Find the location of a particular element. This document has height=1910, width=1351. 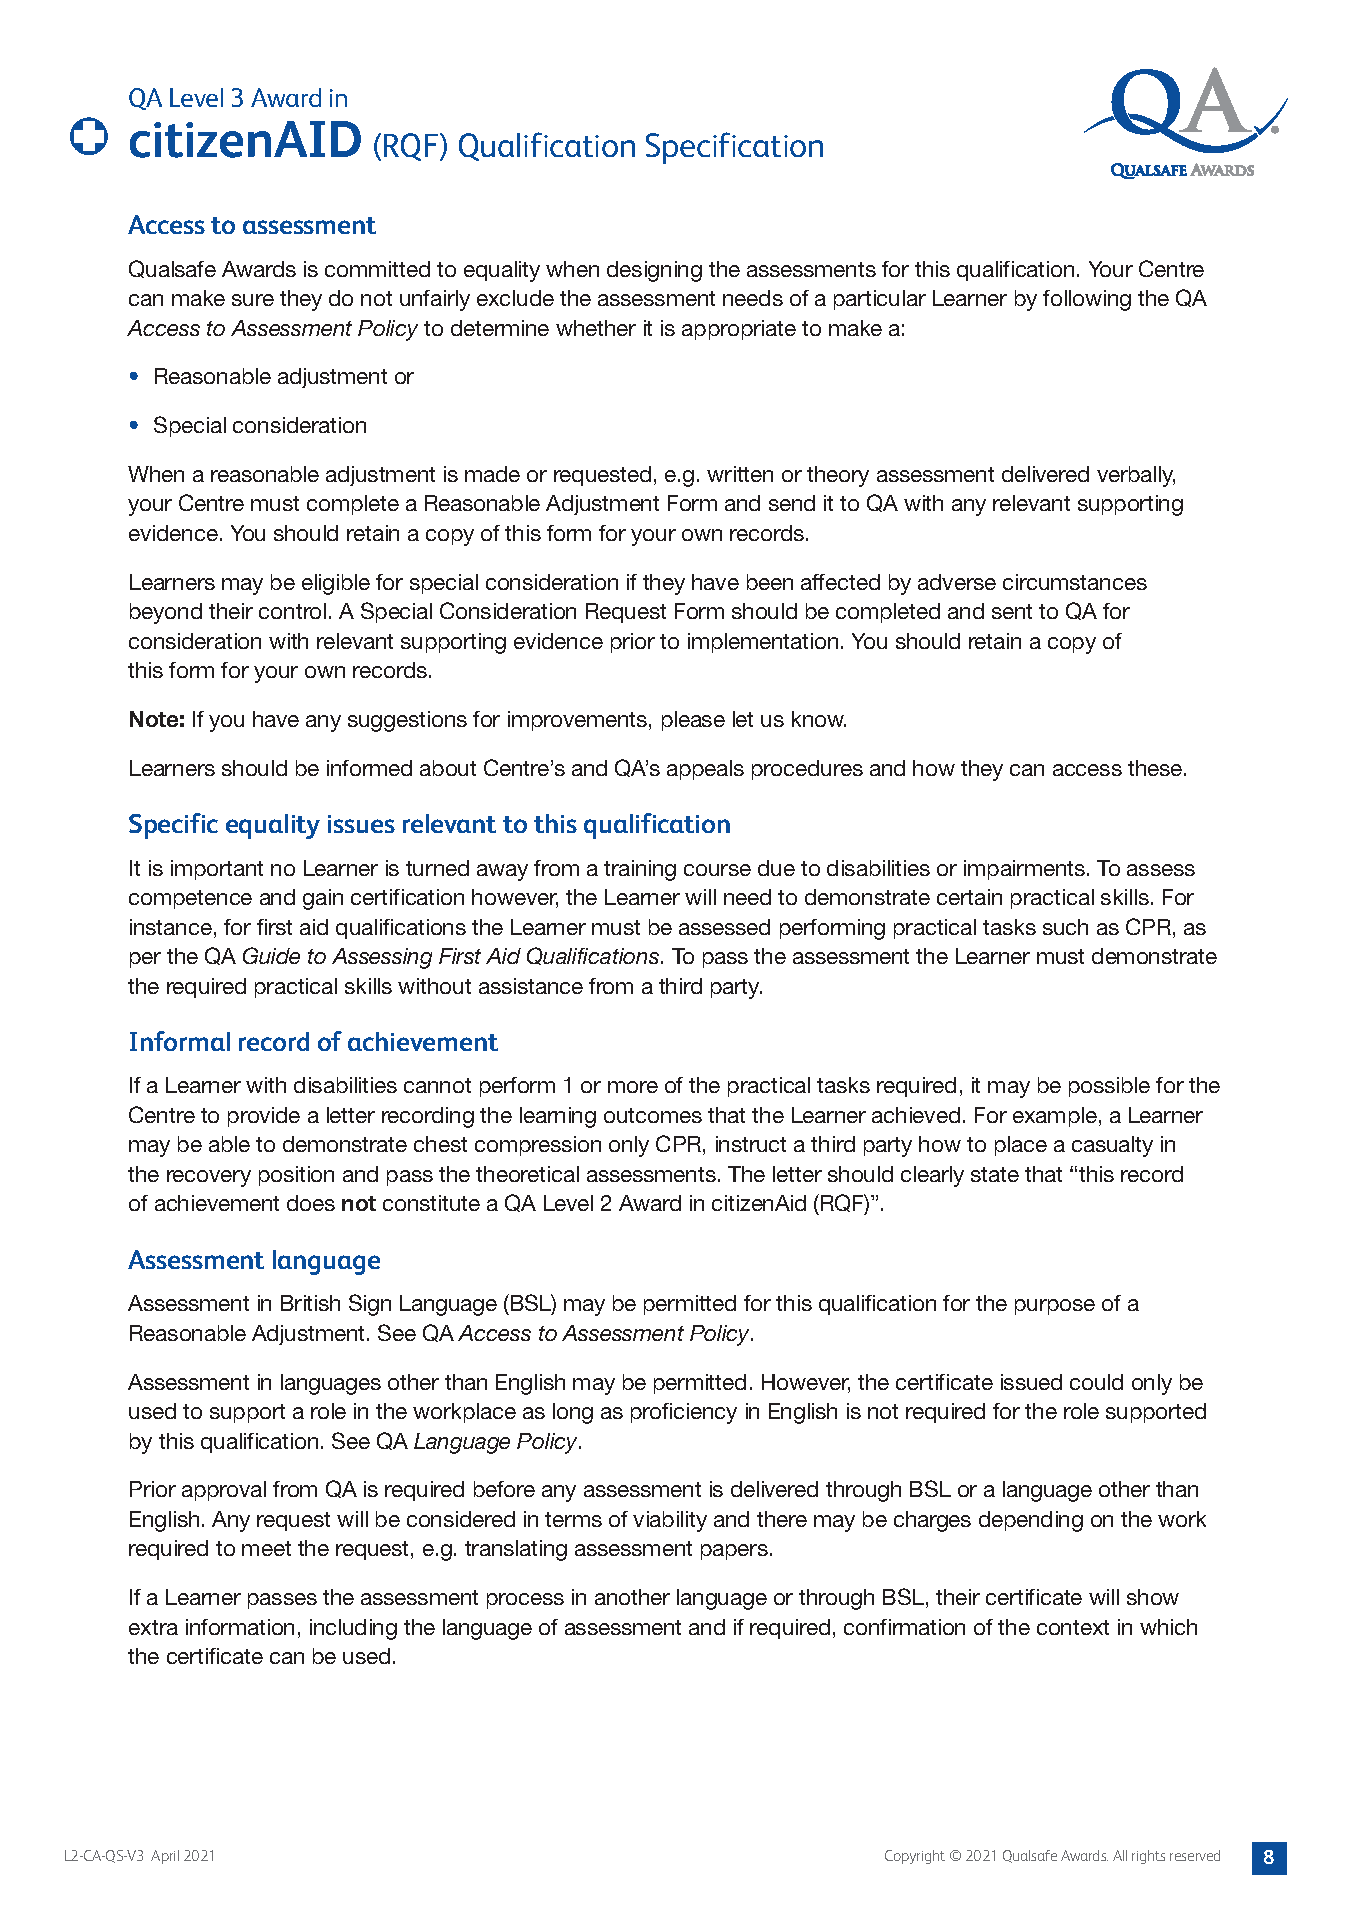

April is located at coordinates (165, 1857).
